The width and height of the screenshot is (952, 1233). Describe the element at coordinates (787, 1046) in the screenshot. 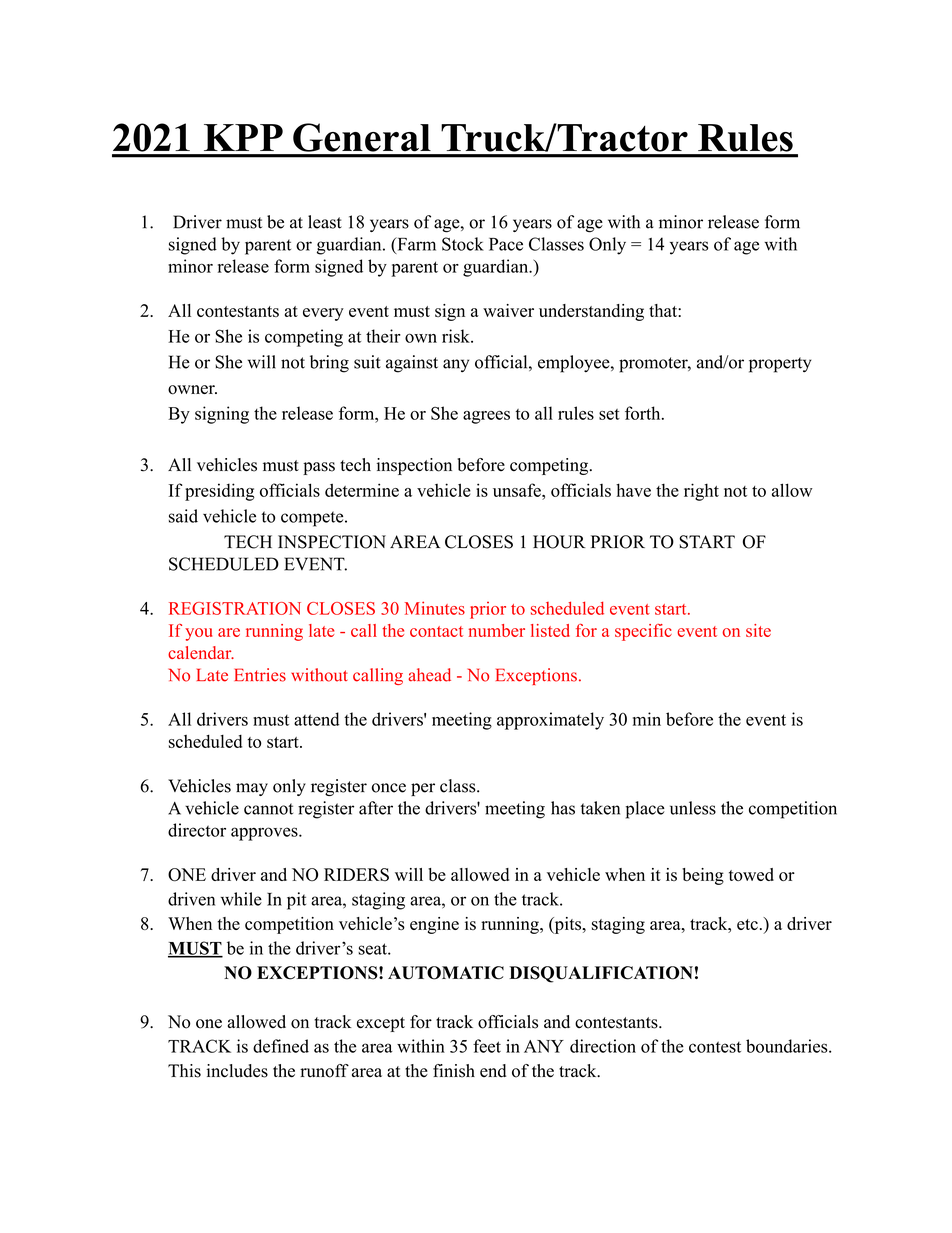

I see `boundaries` at that location.
